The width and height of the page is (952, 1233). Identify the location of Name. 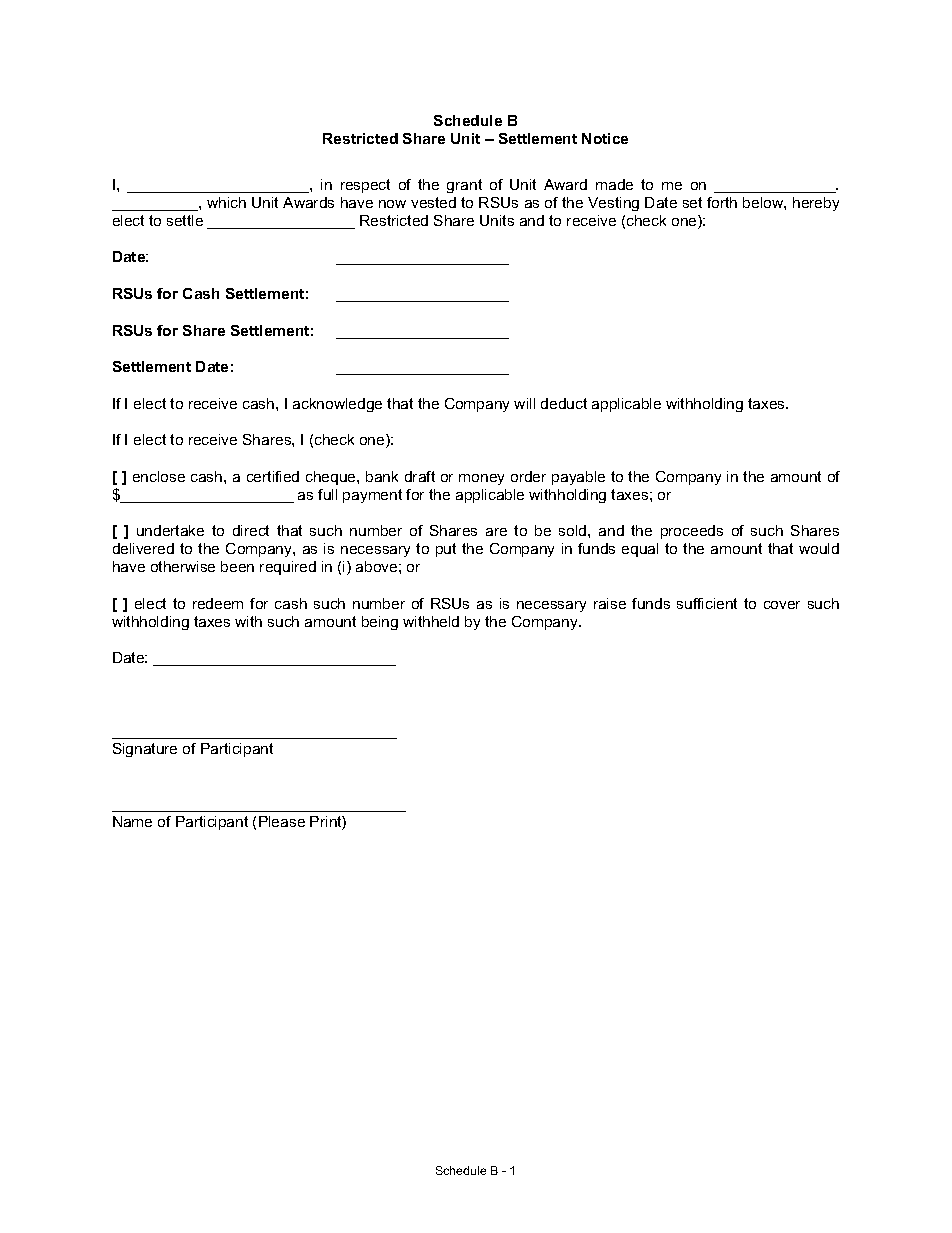
(132, 821).
